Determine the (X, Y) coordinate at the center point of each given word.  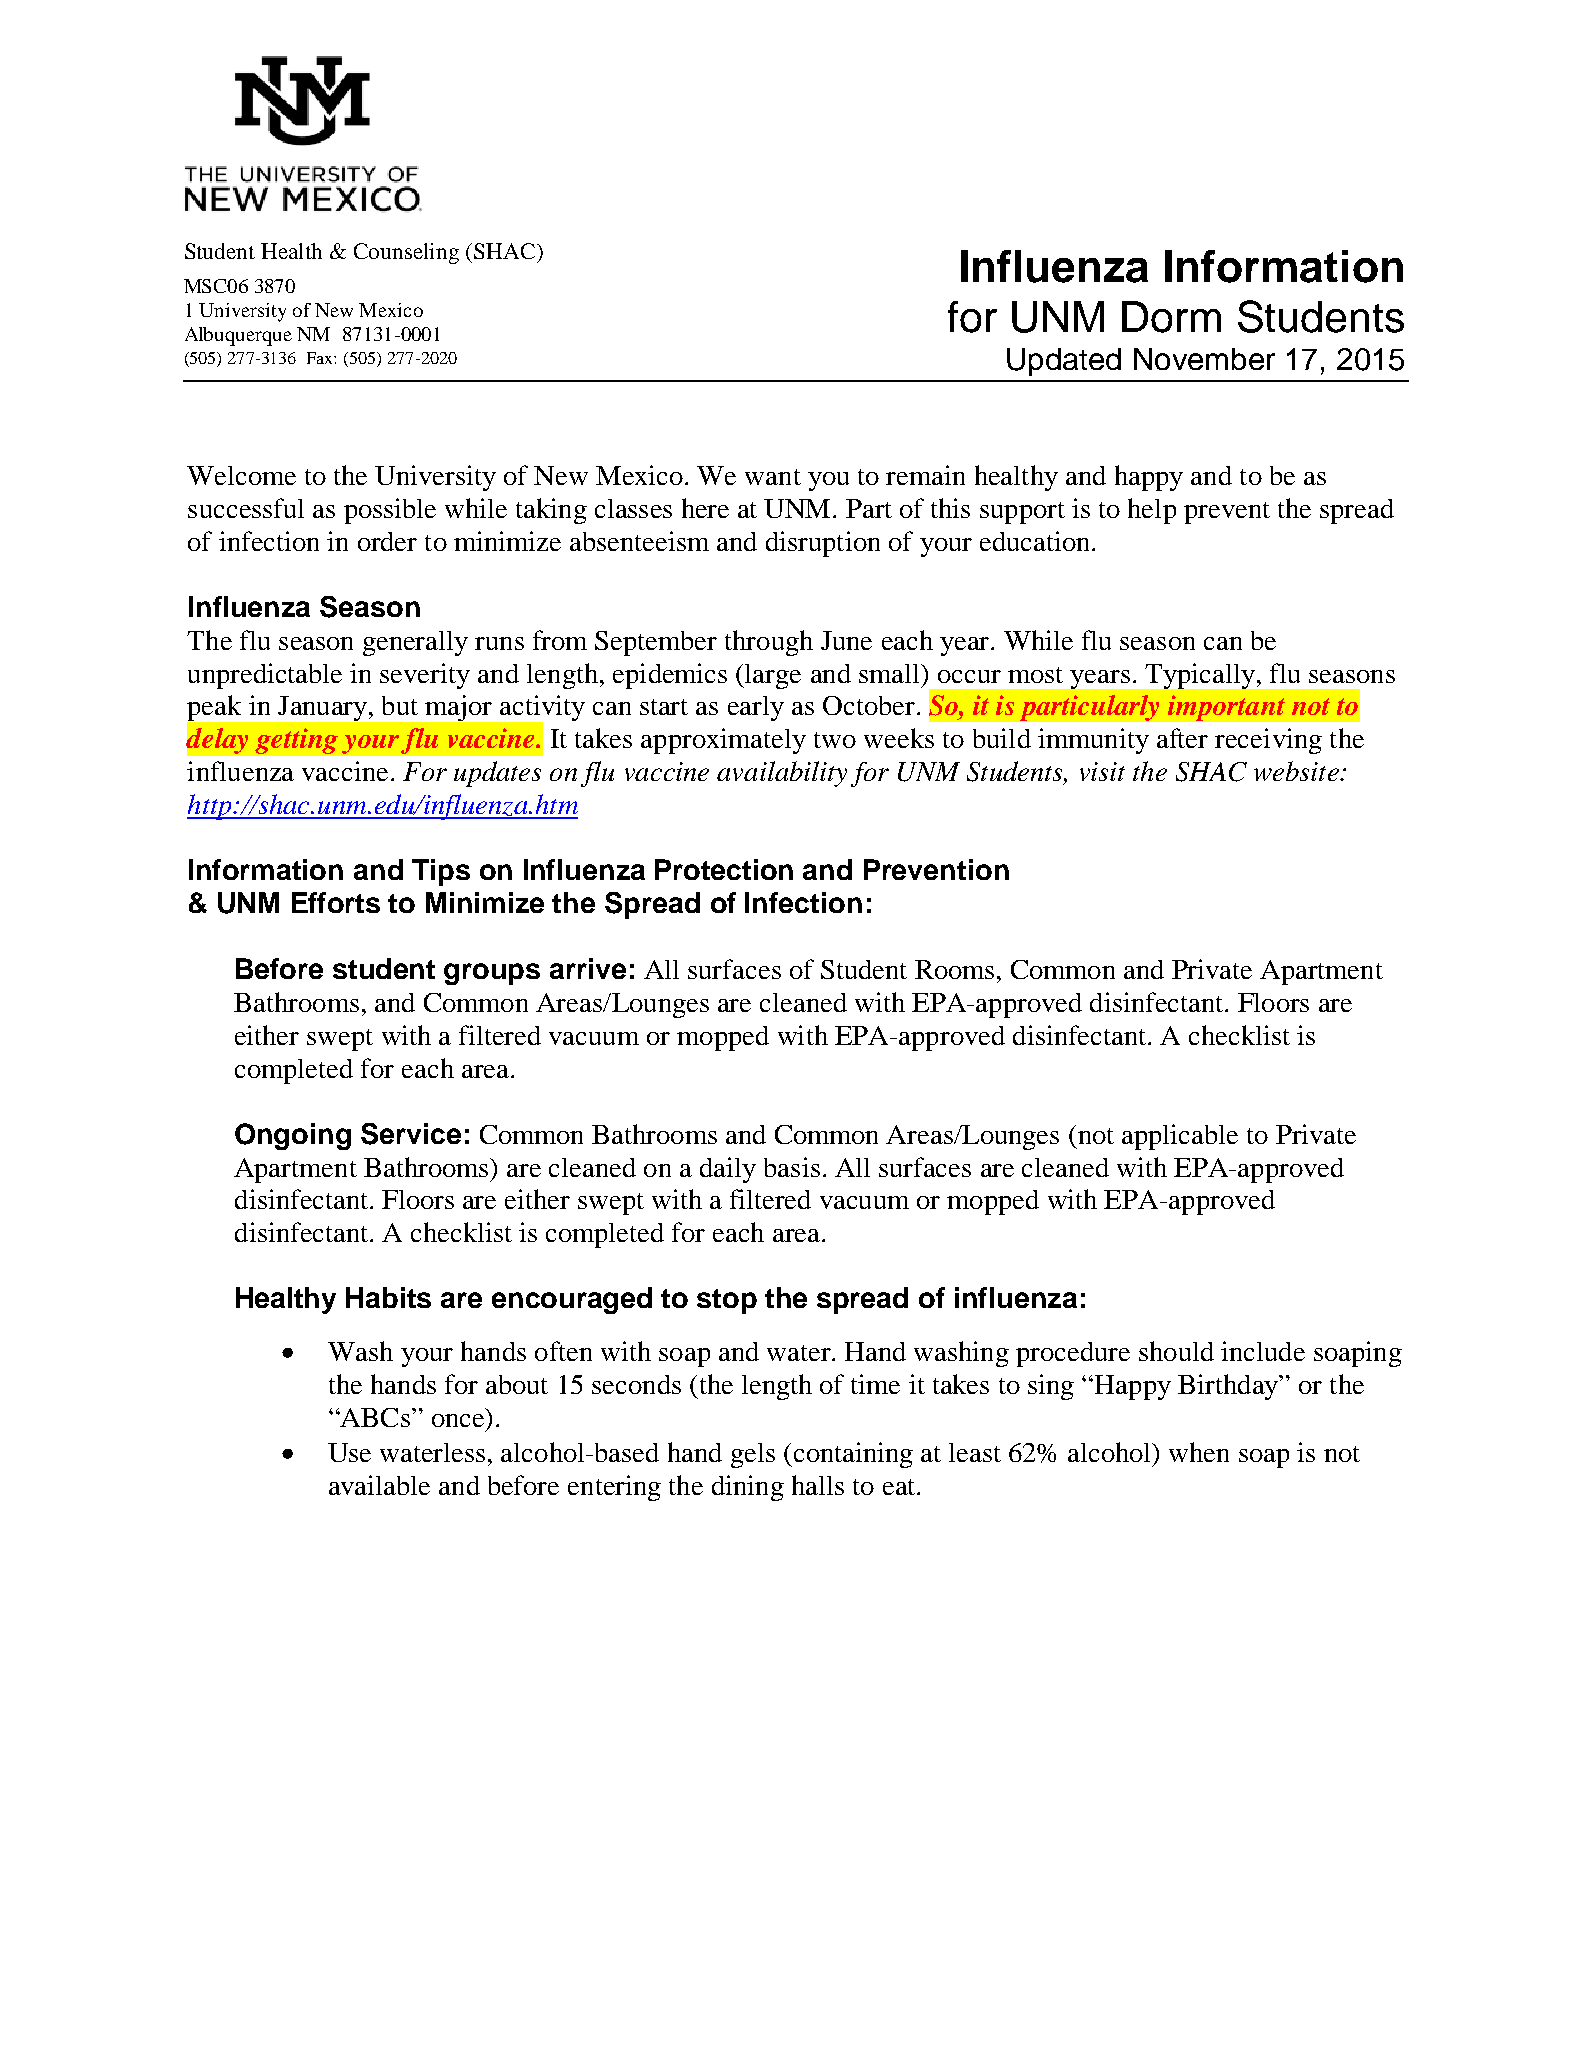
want (773, 477)
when (1199, 1452)
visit (1102, 771)
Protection (724, 869)
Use (349, 1452)
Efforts (336, 902)
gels (753, 1455)
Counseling (406, 253)
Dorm (1171, 317)
